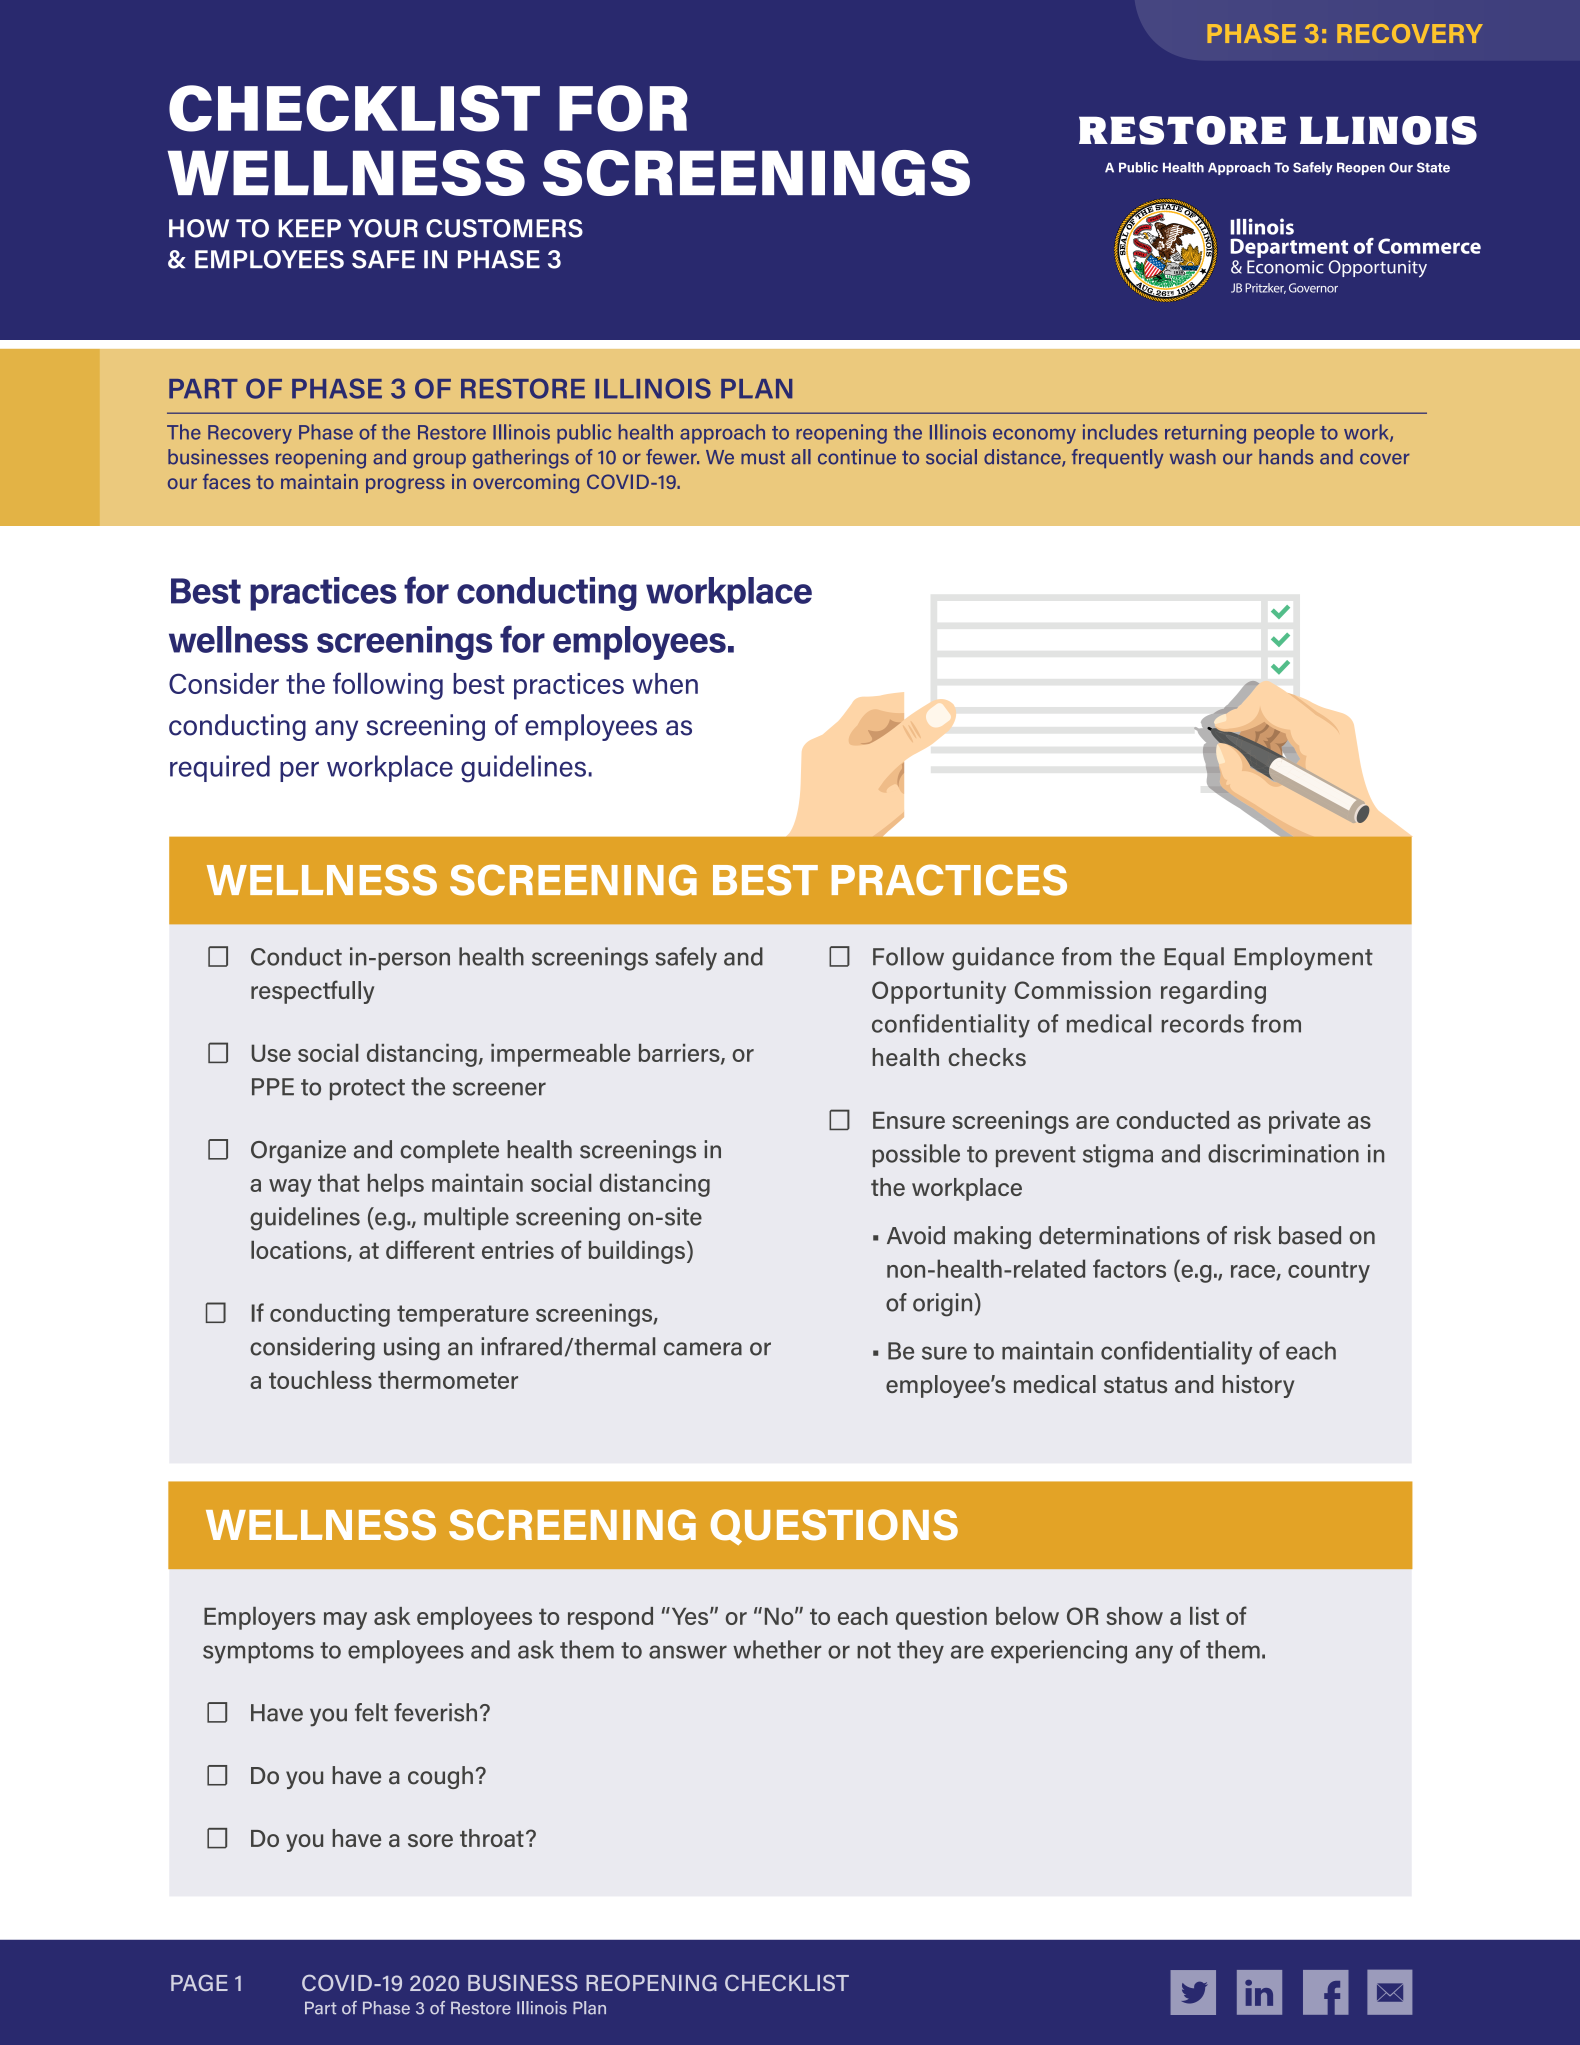  Describe the element at coordinates (492, 1838) in the page. I see `throat` at that location.
